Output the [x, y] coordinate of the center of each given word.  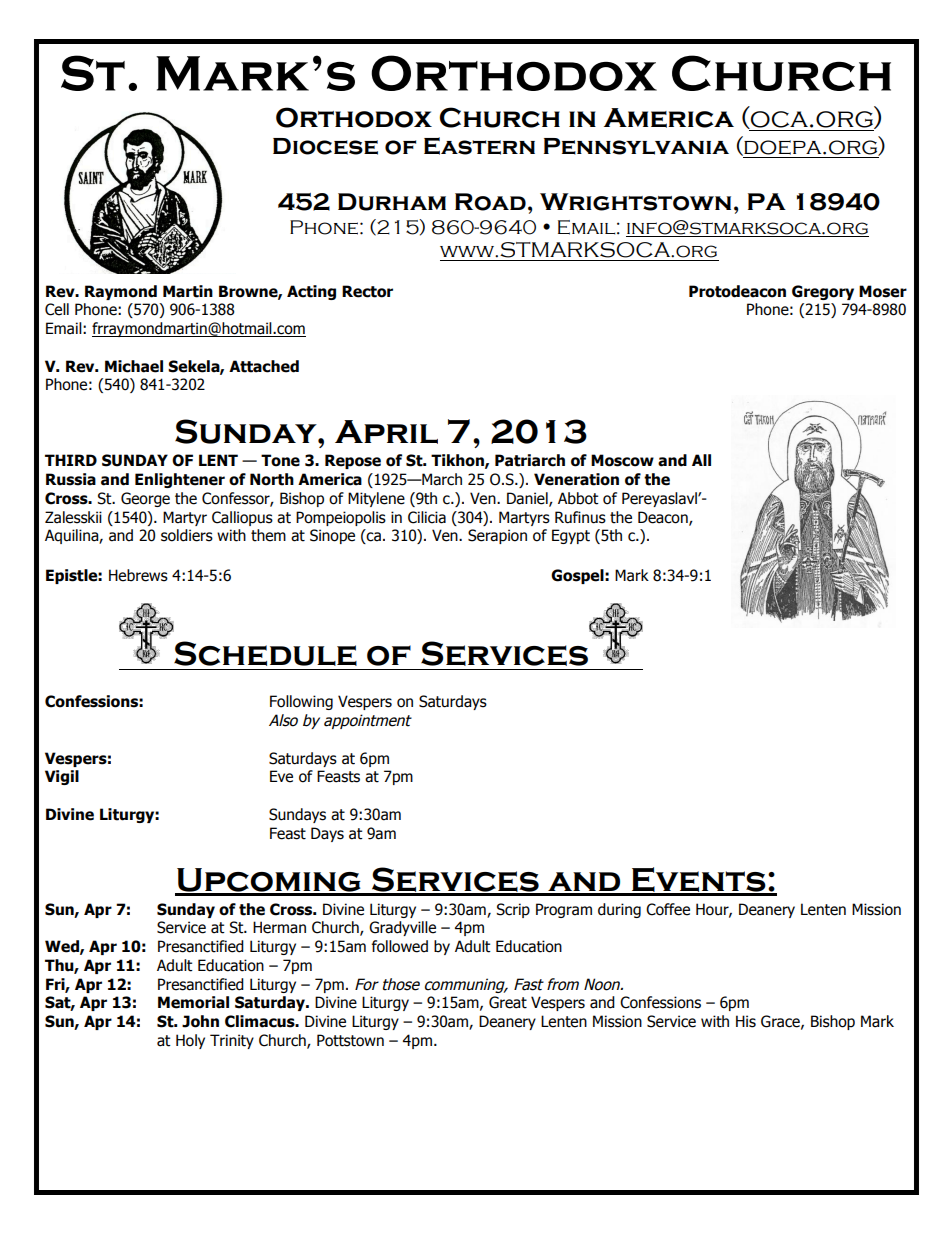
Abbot [578, 498]
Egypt [571, 536]
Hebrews [138, 575]
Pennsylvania [636, 146]
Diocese [325, 146]
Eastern [479, 146]
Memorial [193, 1002]
